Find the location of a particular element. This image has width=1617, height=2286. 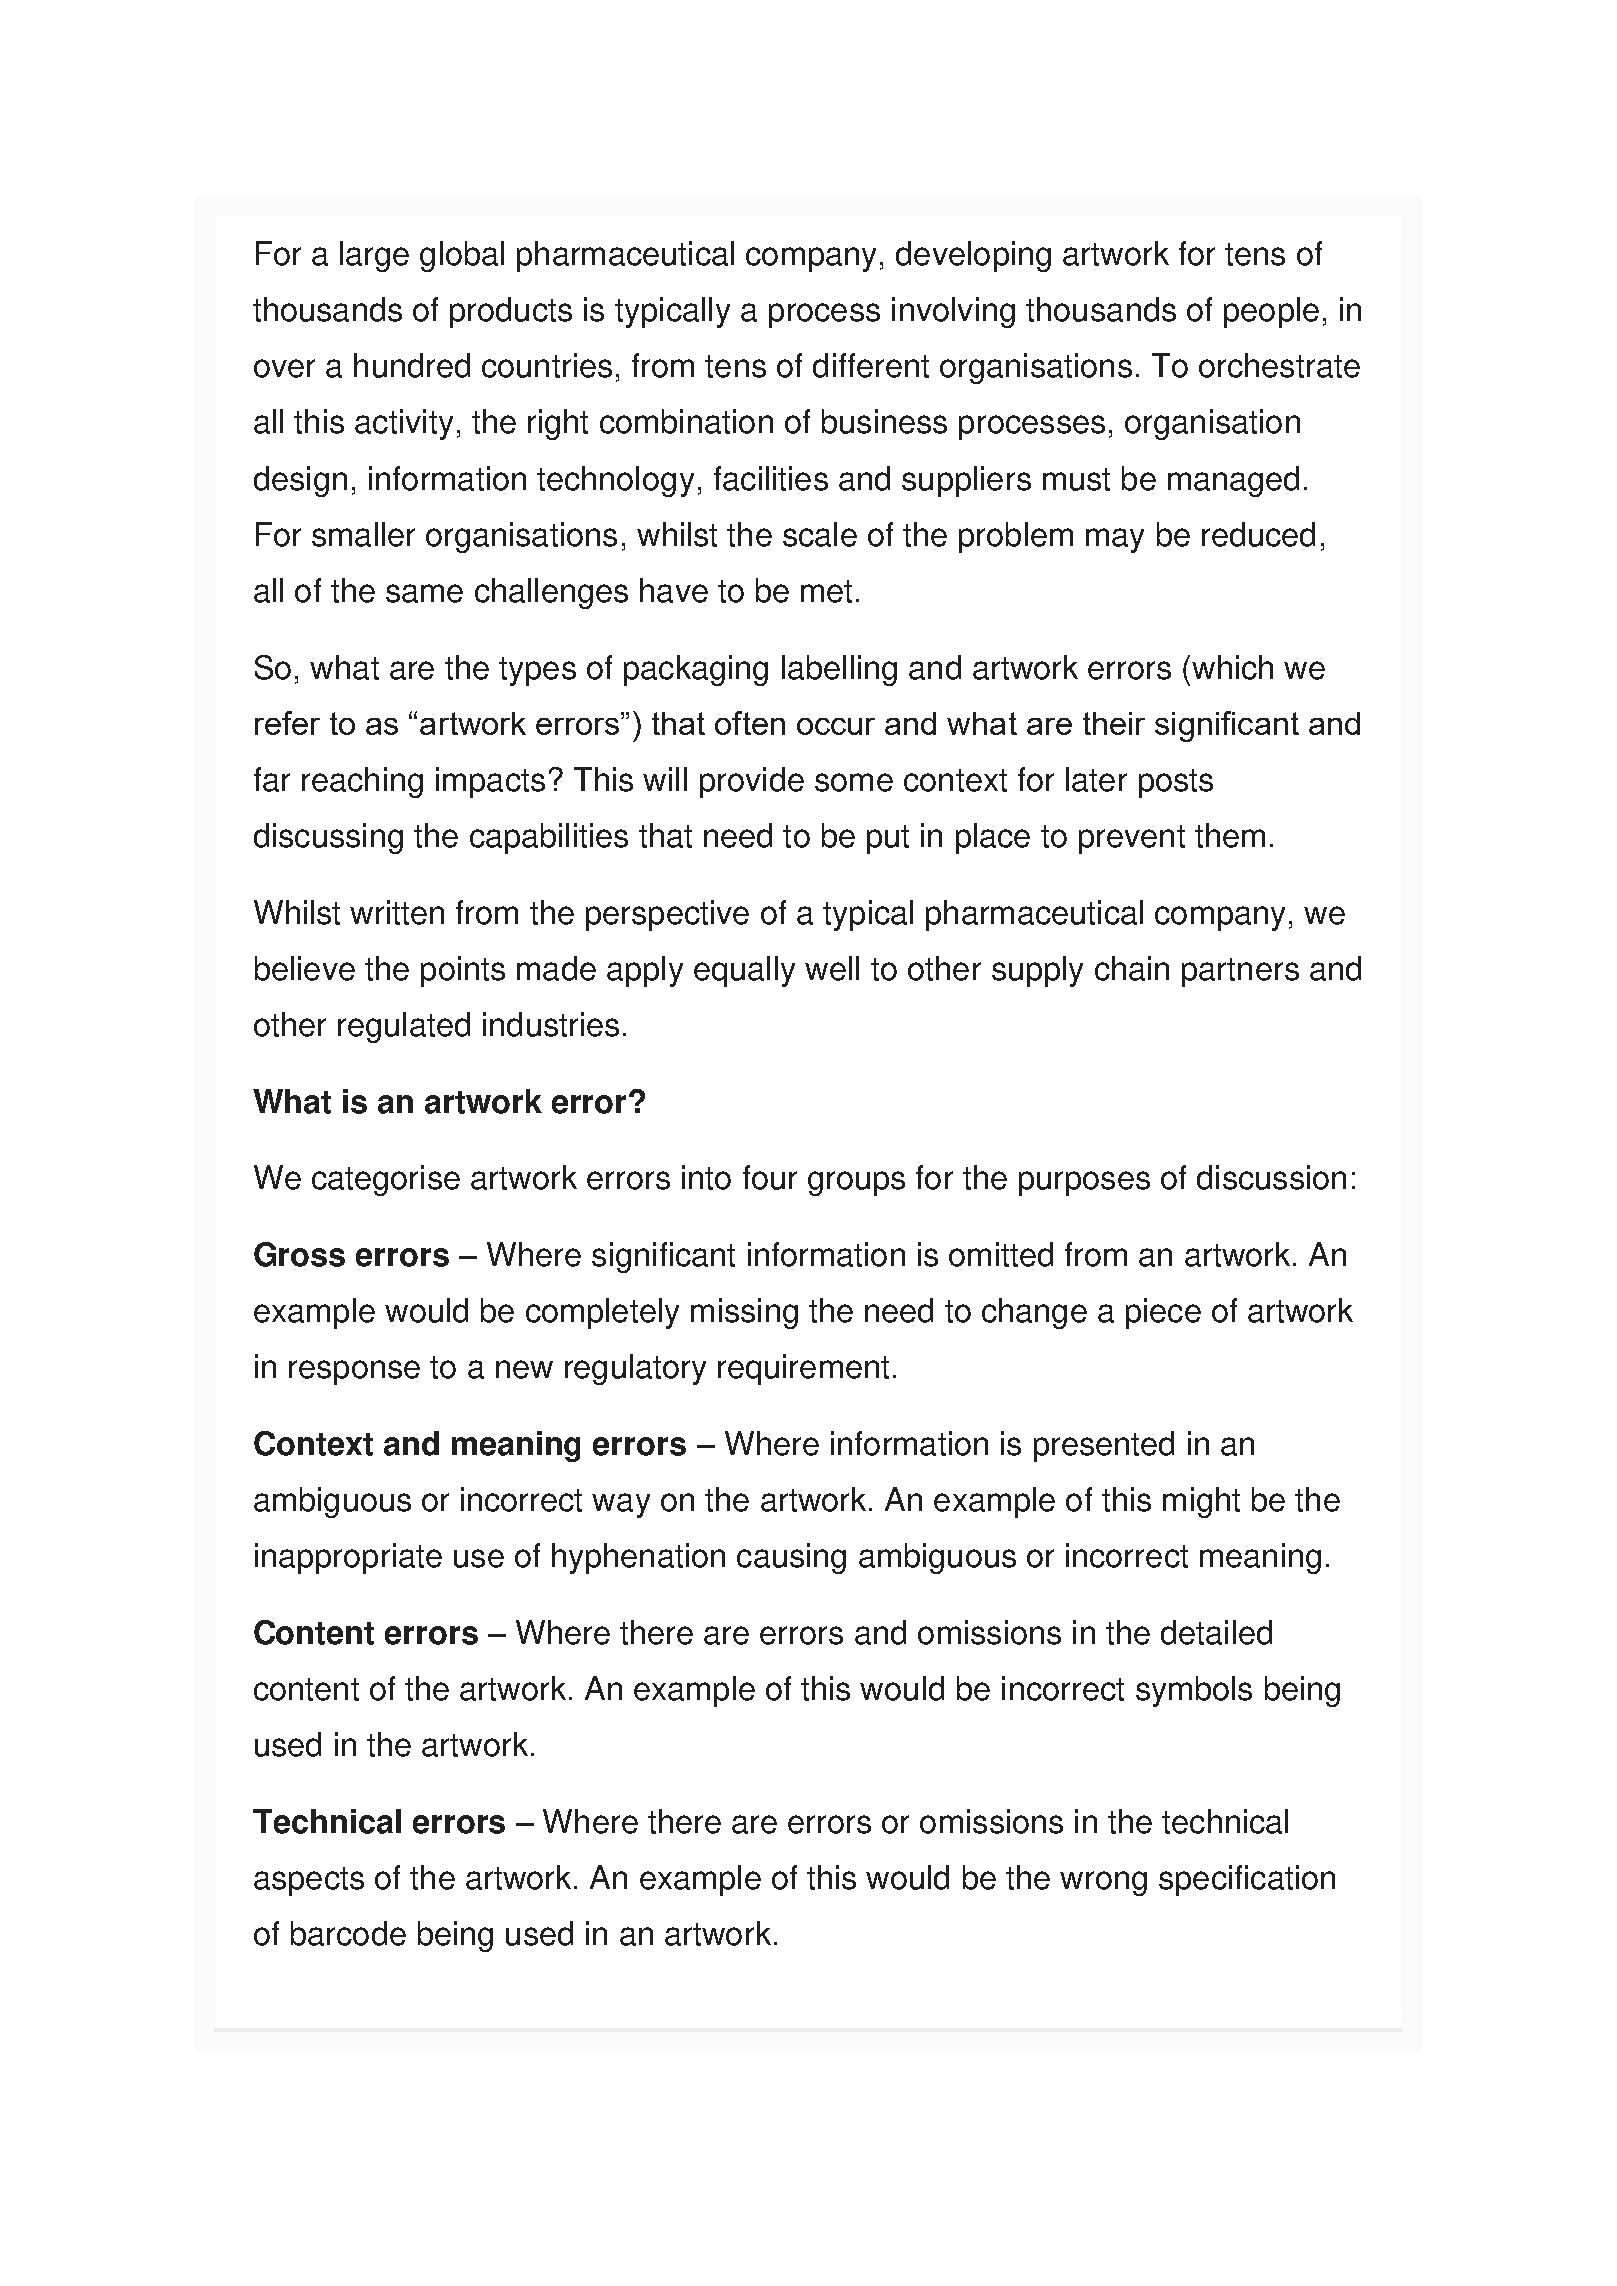

might is located at coordinates (1201, 1502).
